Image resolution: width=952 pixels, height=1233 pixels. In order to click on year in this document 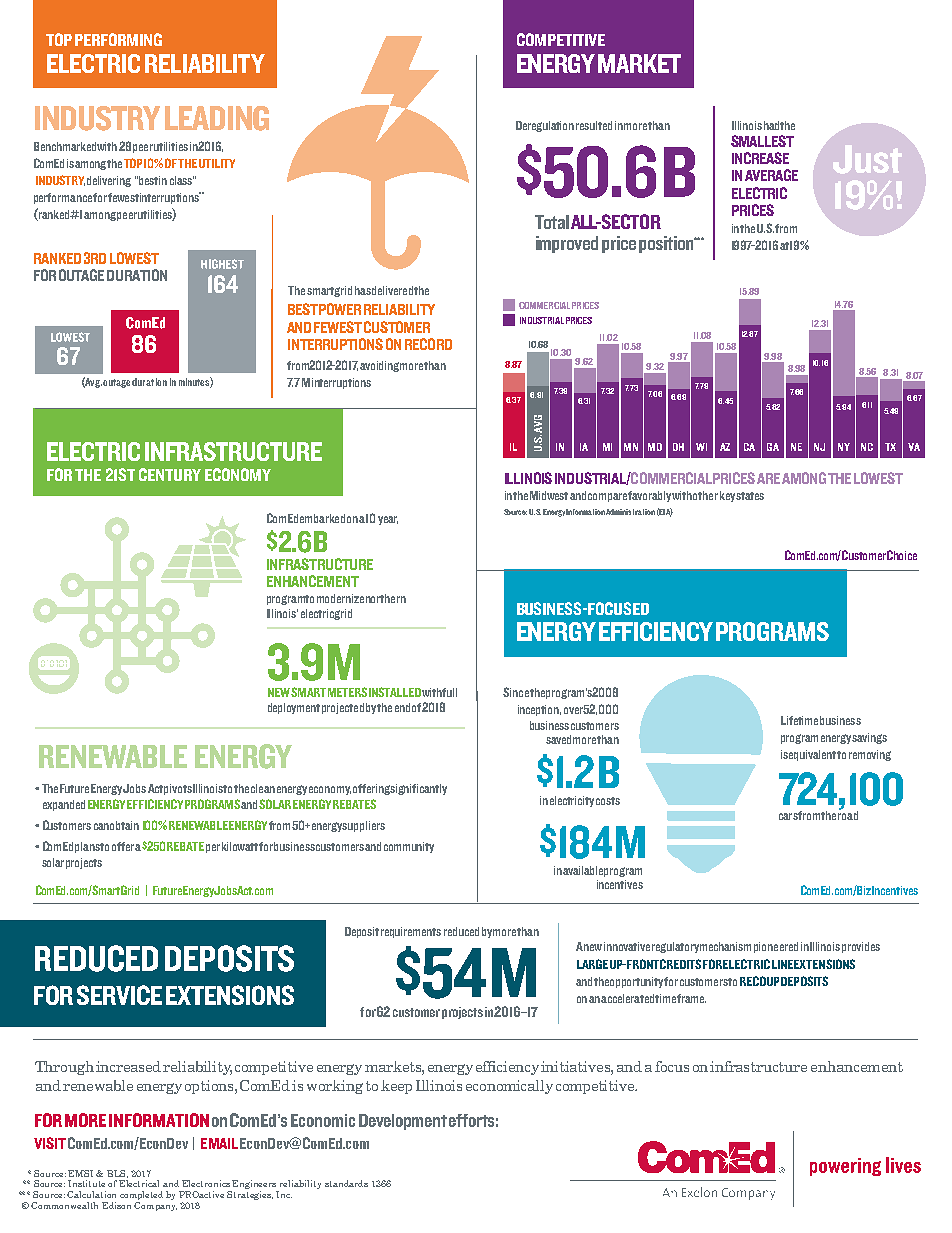, I will do `click(388, 520)`.
